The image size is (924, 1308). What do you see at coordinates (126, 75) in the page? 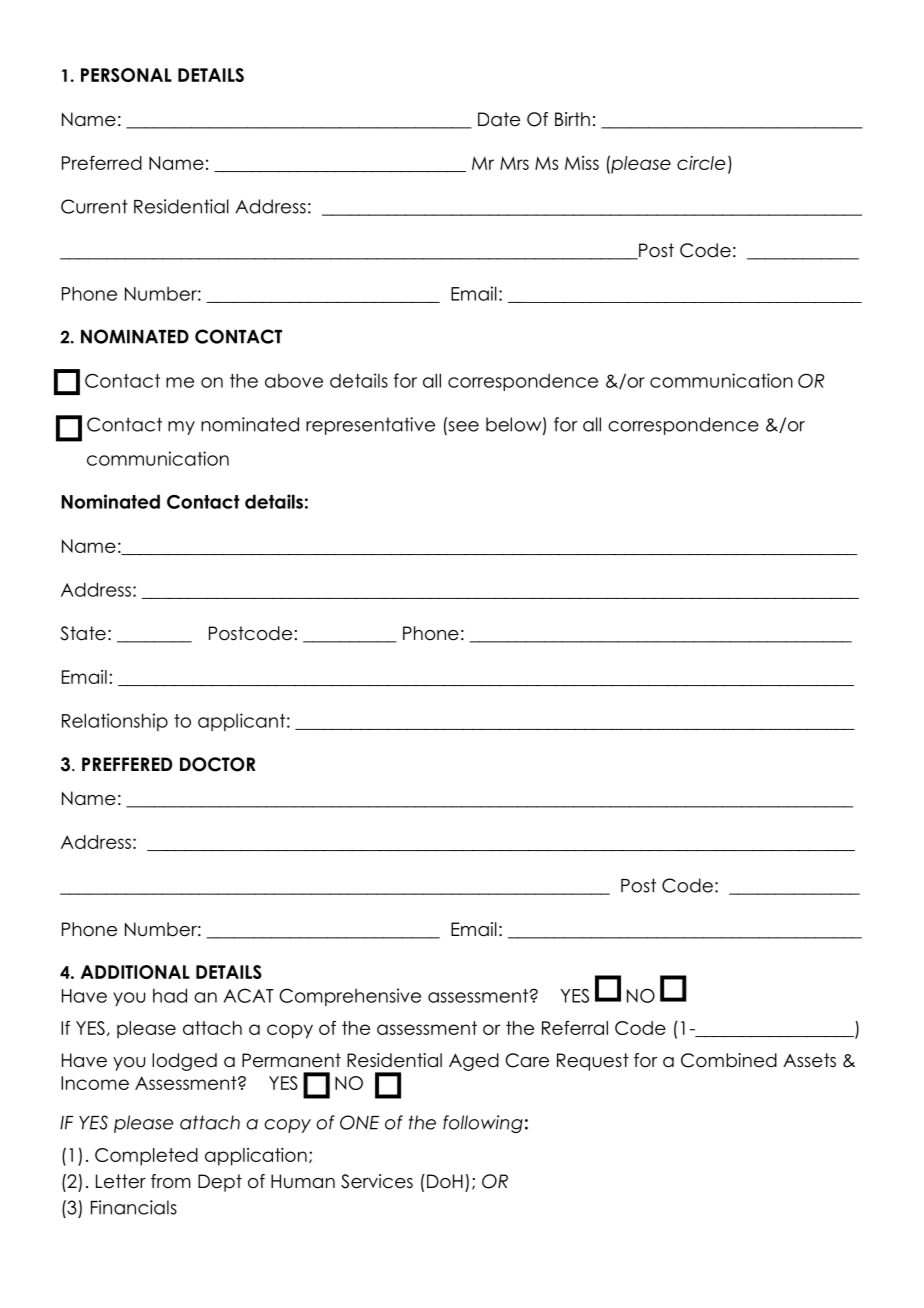
I see `PERSONAL` at bounding box center [126, 75].
